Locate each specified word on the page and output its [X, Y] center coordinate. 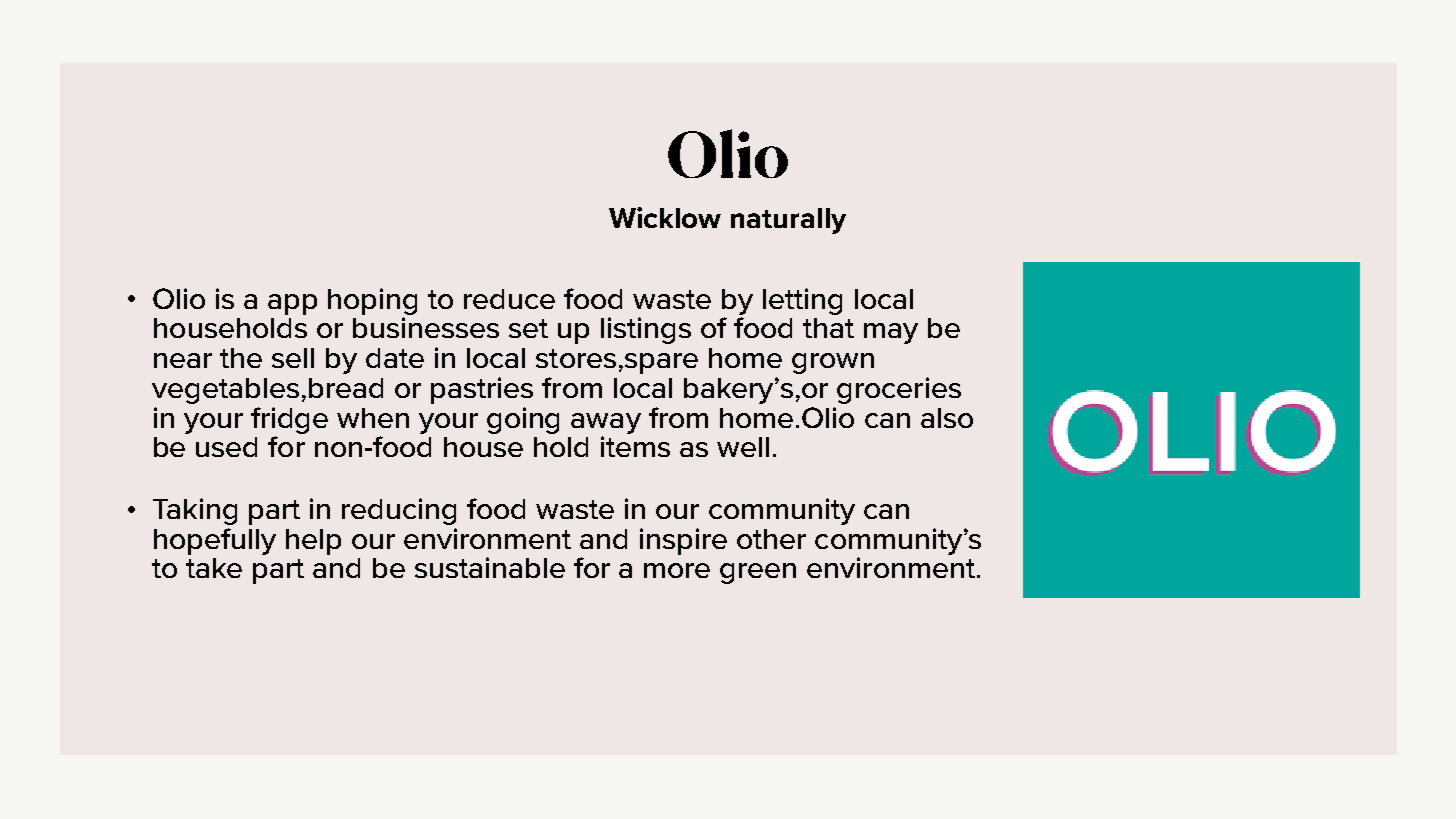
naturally [788, 221]
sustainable [490, 567]
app [292, 304]
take [214, 568]
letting [802, 301]
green [758, 573]
